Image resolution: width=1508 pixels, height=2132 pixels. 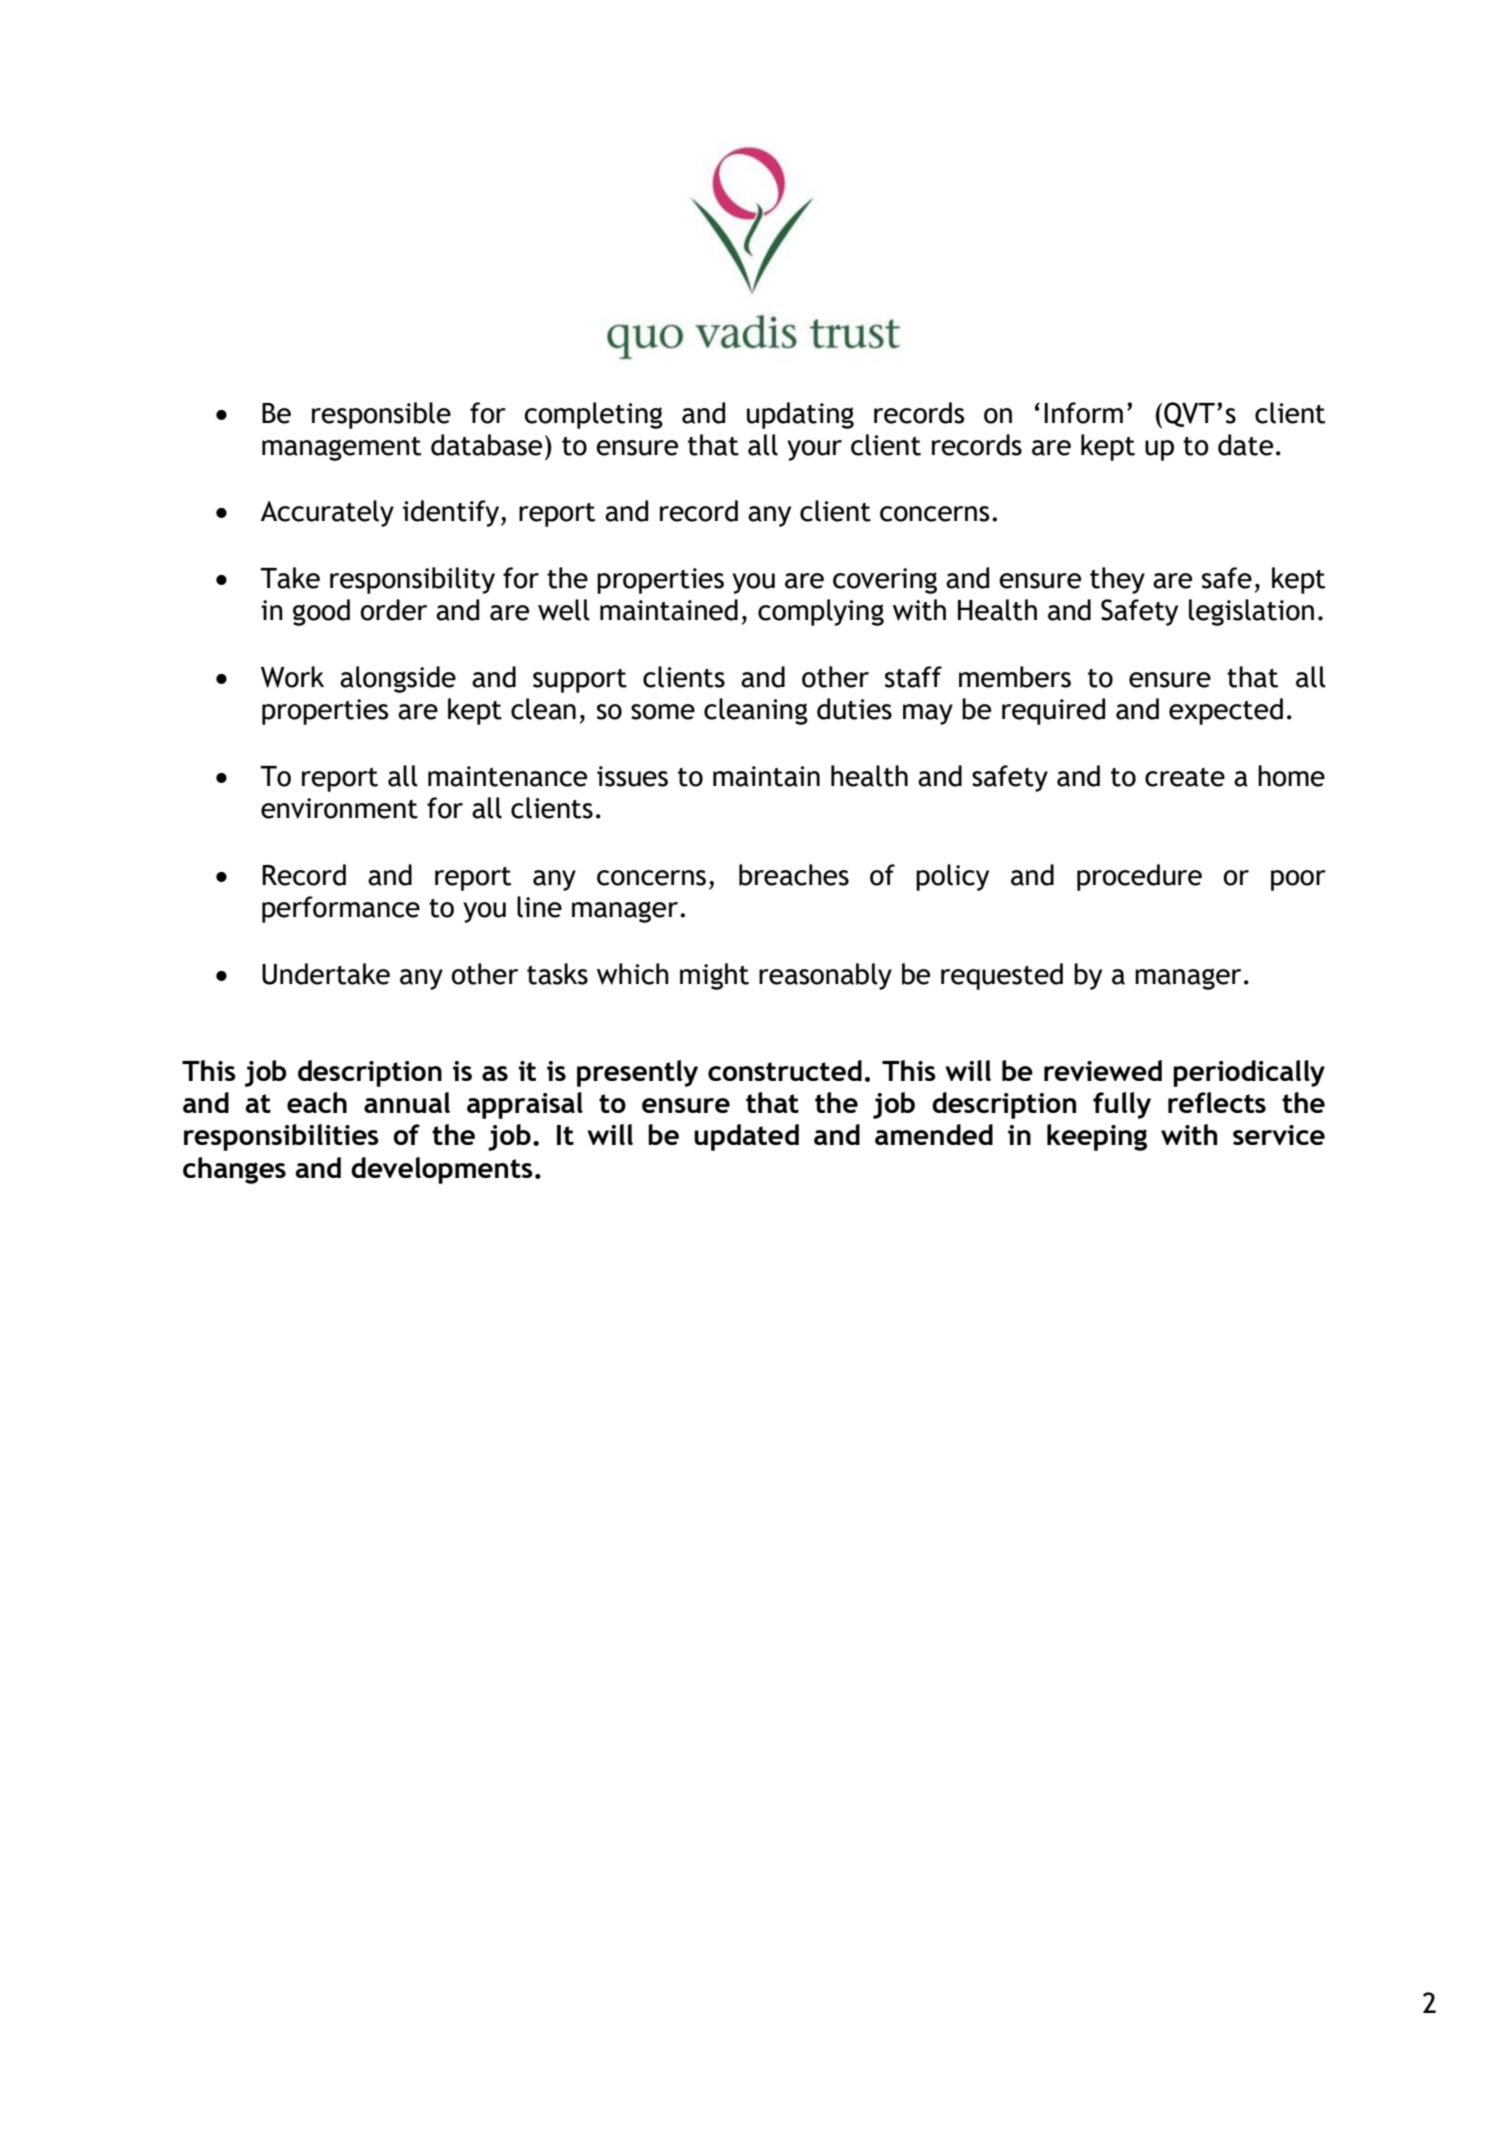 What do you see at coordinates (714, 976) in the page?
I see `might` at bounding box center [714, 976].
